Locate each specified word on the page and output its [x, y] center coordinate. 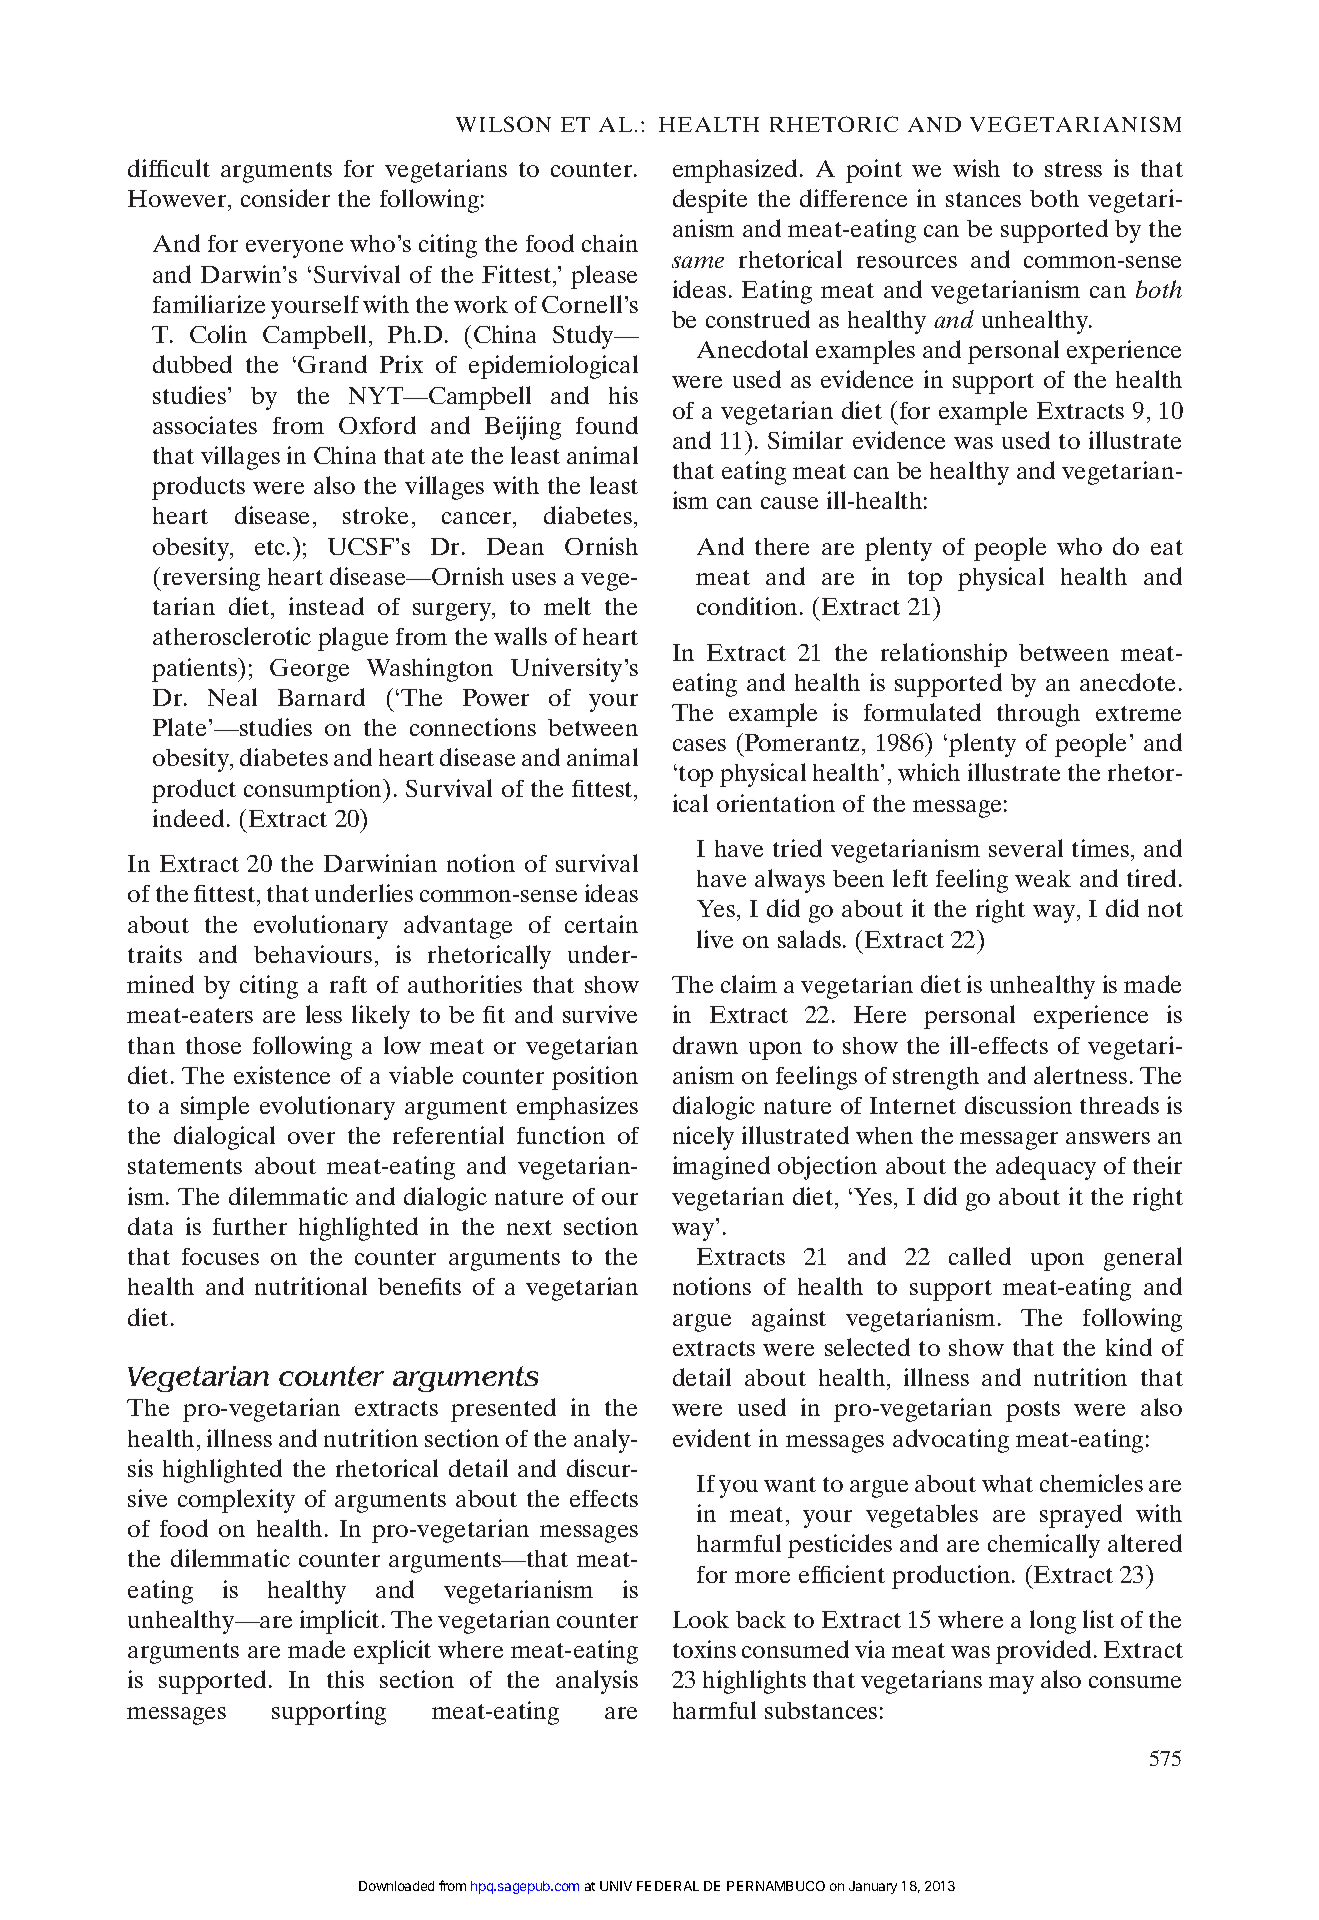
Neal [232, 697]
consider [285, 198]
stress [1073, 169]
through [1038, 715]
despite [710, 201]
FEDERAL [668, 1886]
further [250, 1226]
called [980, 1256]
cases [699, 745]
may [1011, 1685]
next [529, 1227]
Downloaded [396, 1886]
